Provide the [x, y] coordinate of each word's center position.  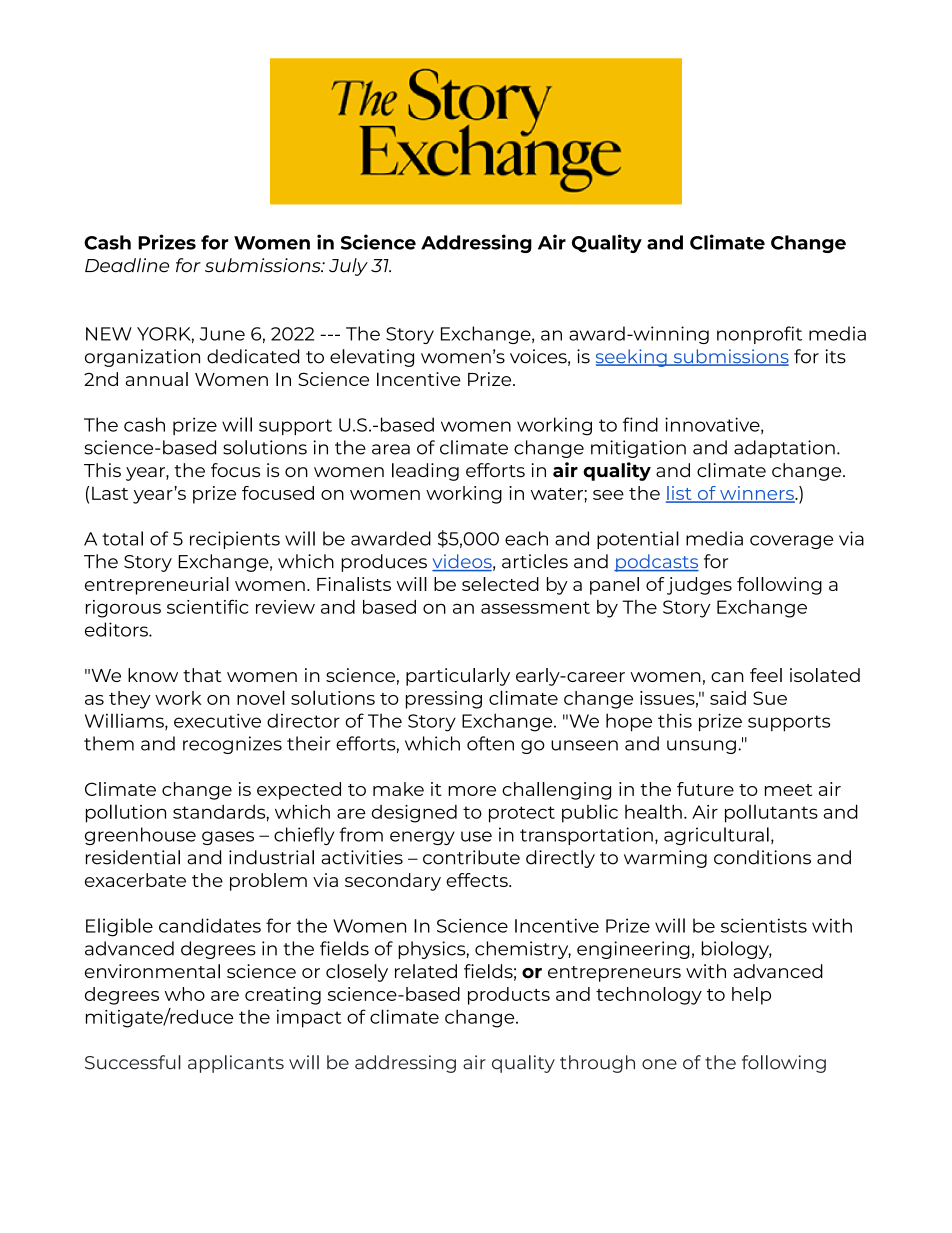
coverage [791, 542]
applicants [236, 1064]
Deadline [127, 265]
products [509, 996]
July [348, 267]
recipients [235, 540]
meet [788, 790]
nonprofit [759, 335]
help [751, 996]
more [472, 791]
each [526, 538]
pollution [126, 813]
